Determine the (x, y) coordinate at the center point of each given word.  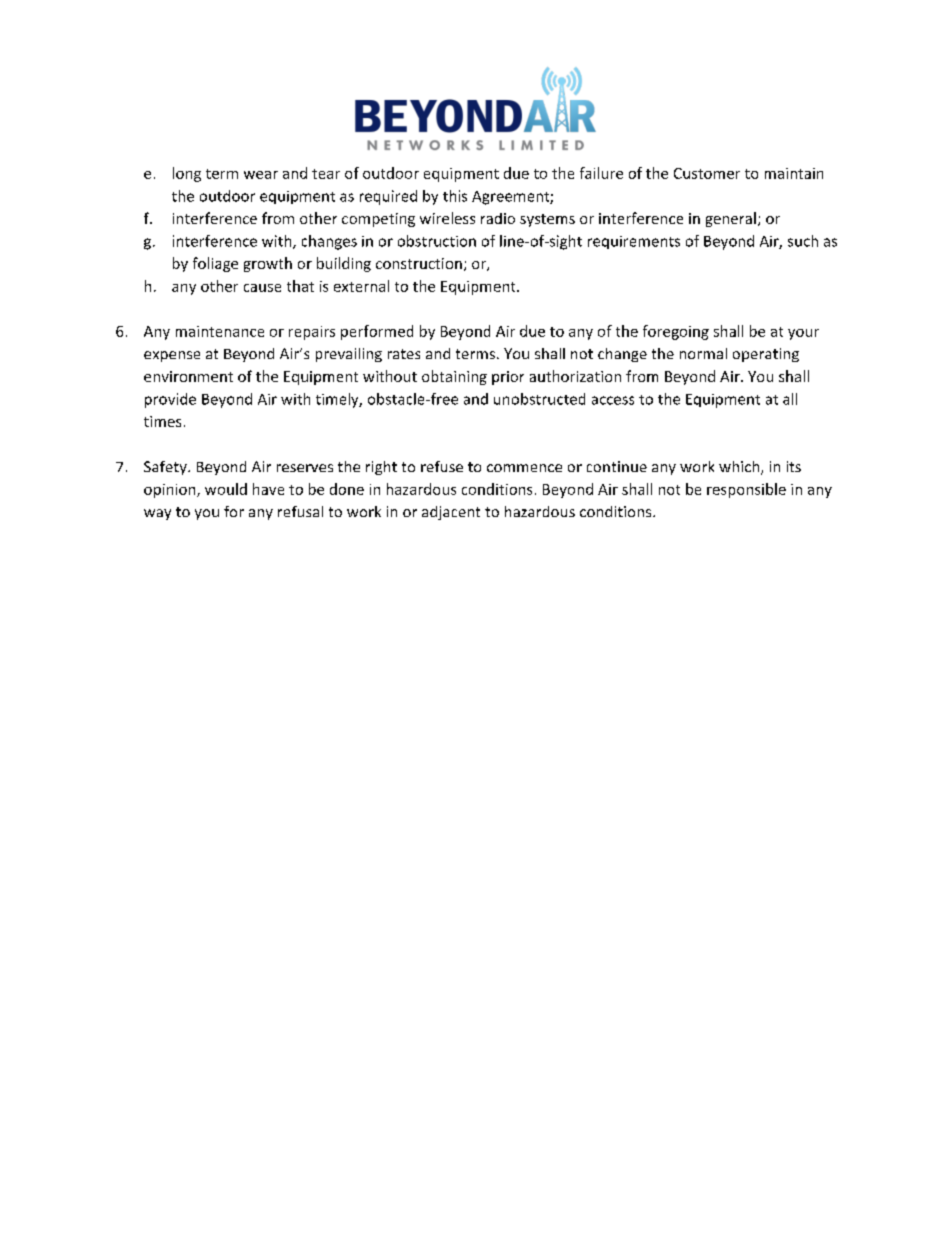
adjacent (451, 513)
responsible (746, 490)
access (613, 400)
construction (419, 263)
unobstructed (539, 399)
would (226, 489)
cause (262, 288)
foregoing (676, 332)
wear (261, 175)
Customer (707, 173)
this (455, 196)
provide (170, 400)
